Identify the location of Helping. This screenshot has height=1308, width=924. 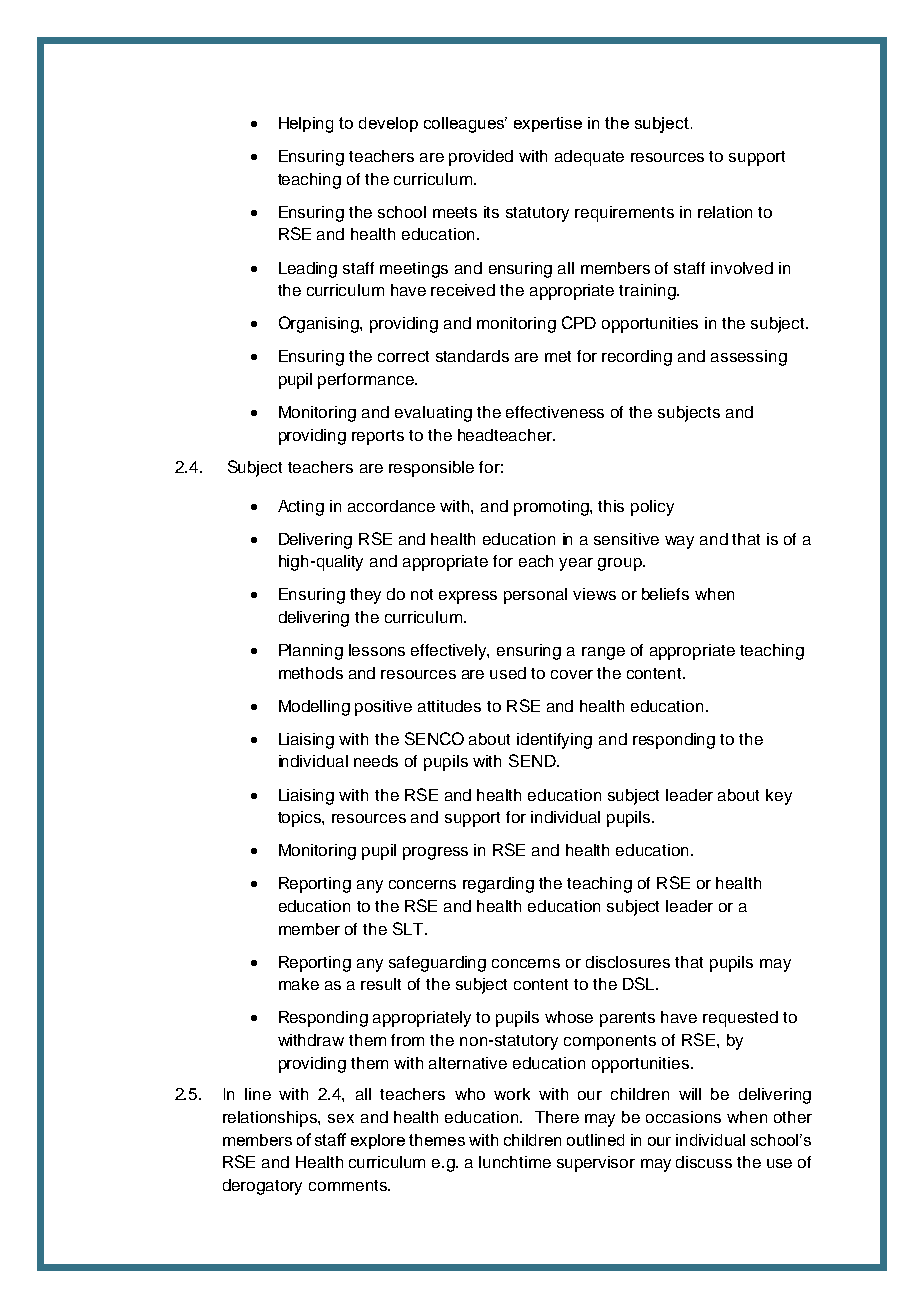
(306, 125).
